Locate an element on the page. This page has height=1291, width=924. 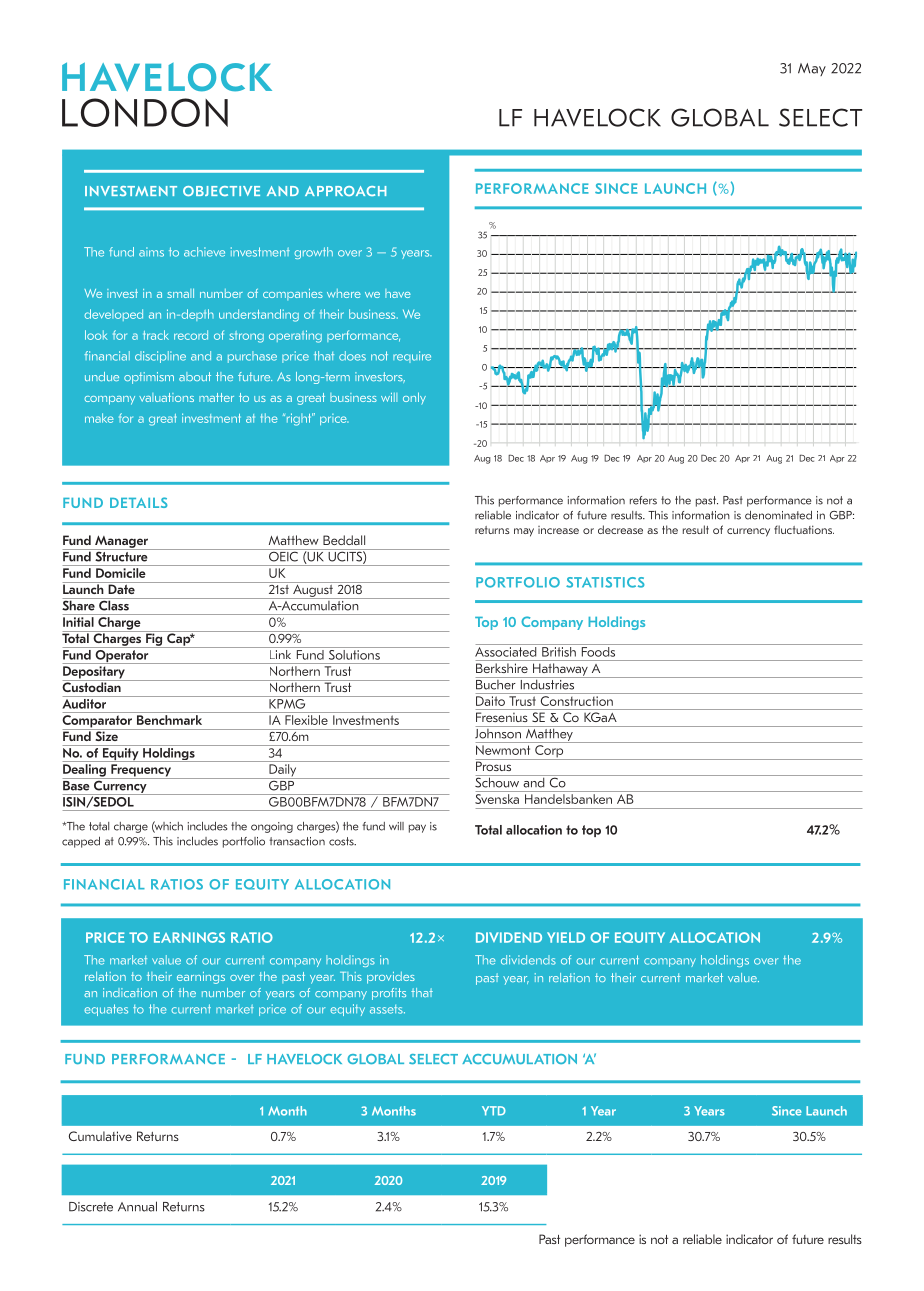
capped is located at coordinates (81, 842).
